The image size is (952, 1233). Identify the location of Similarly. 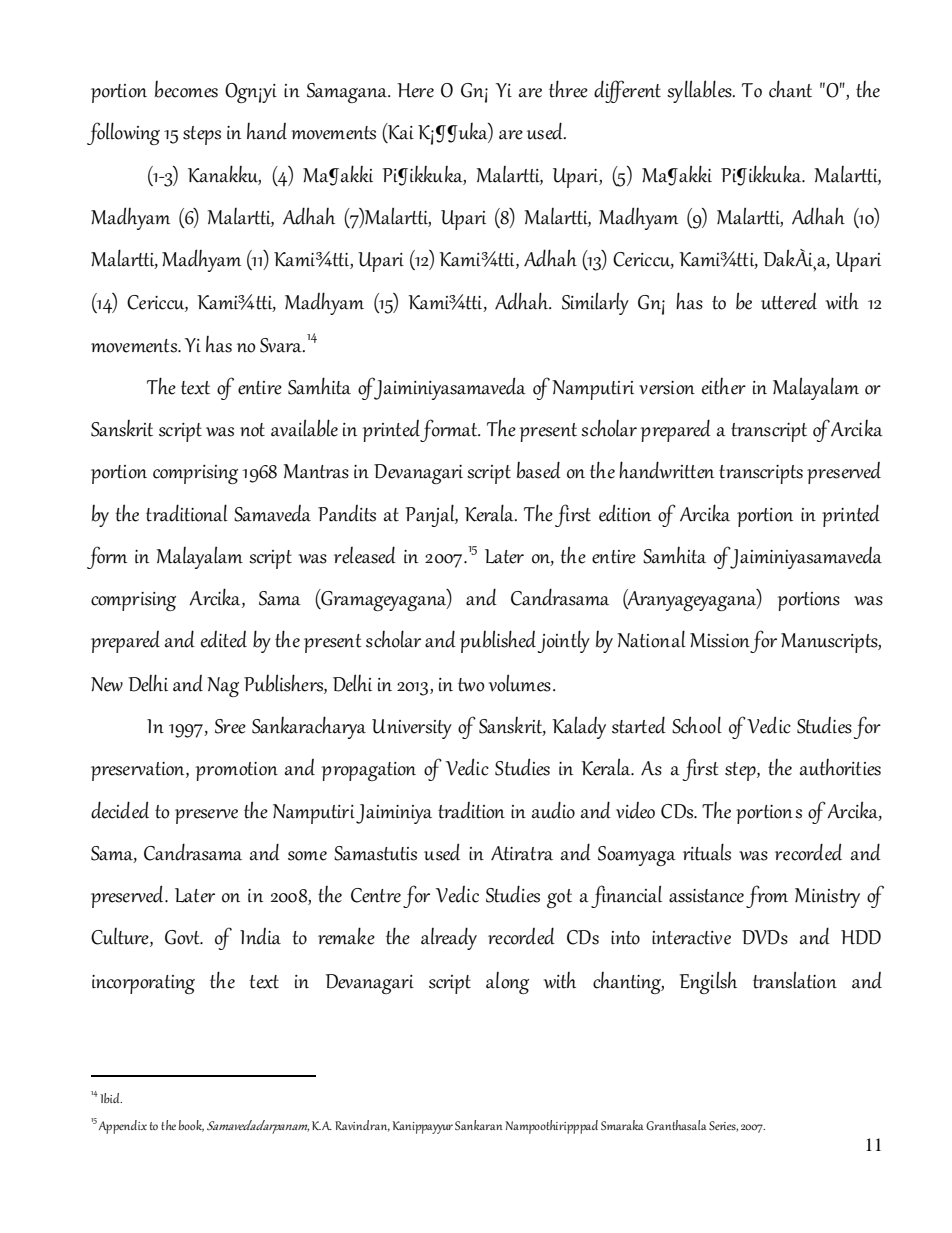
(595, 303).
